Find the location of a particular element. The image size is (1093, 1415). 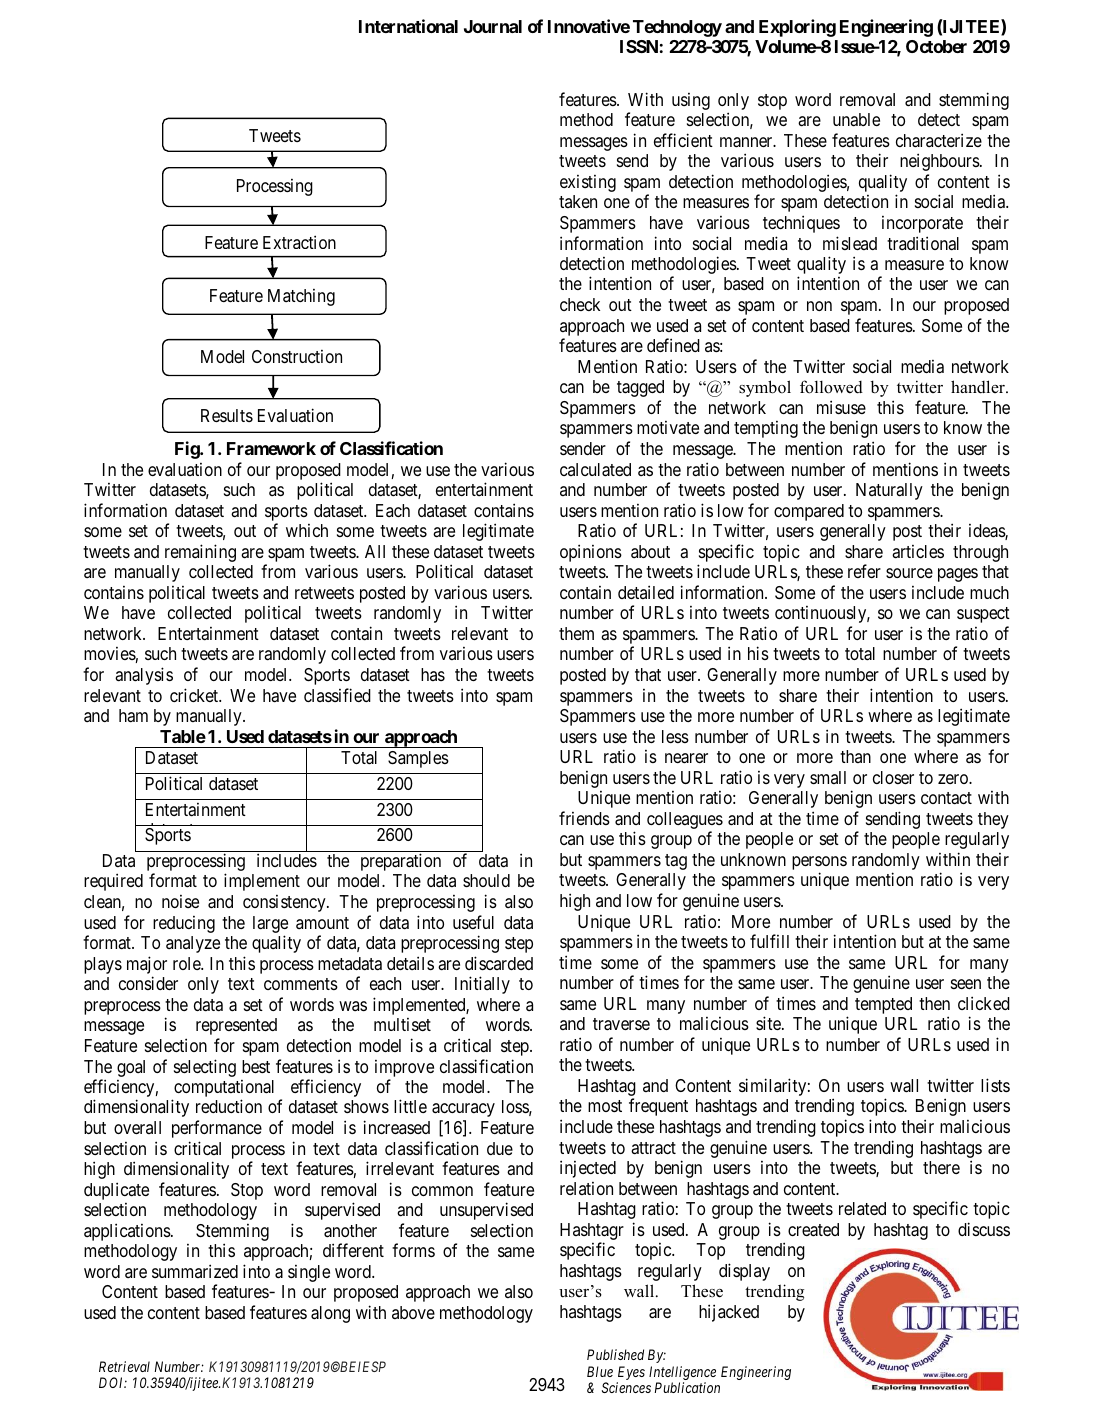

Naturally is located at coordinates (889, 491).
